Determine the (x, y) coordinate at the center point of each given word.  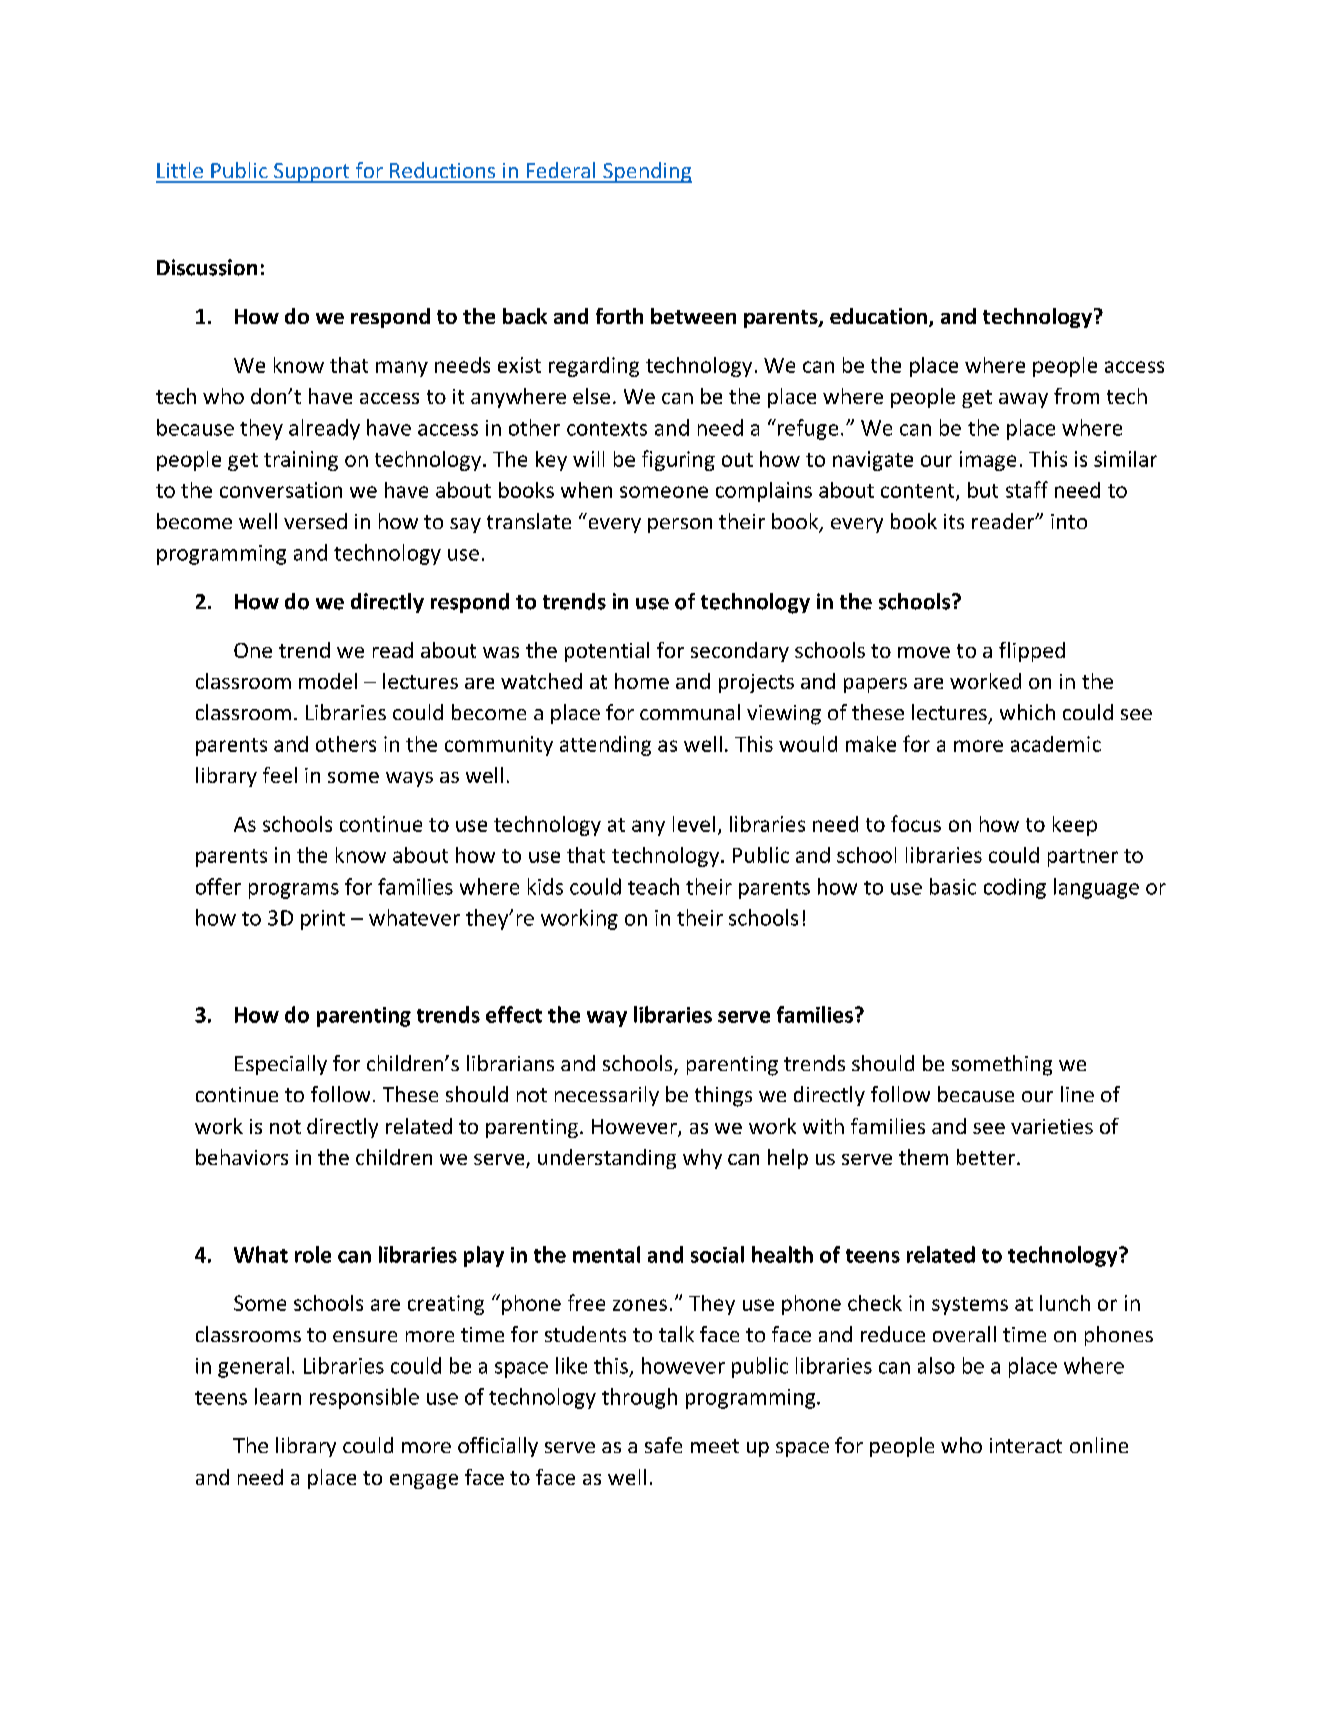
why (702, 1159)
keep (1075, 826)
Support (312, 173)
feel (280, 775)
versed (315, 521)
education (878, 316)
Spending (646, 172)
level (694, 824)
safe (663, 1445)
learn (278, 1396)
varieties (1052, 1126)
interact (1026, 1445)
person (680, 525)
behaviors (242, 1157)
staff (1027, 489)
